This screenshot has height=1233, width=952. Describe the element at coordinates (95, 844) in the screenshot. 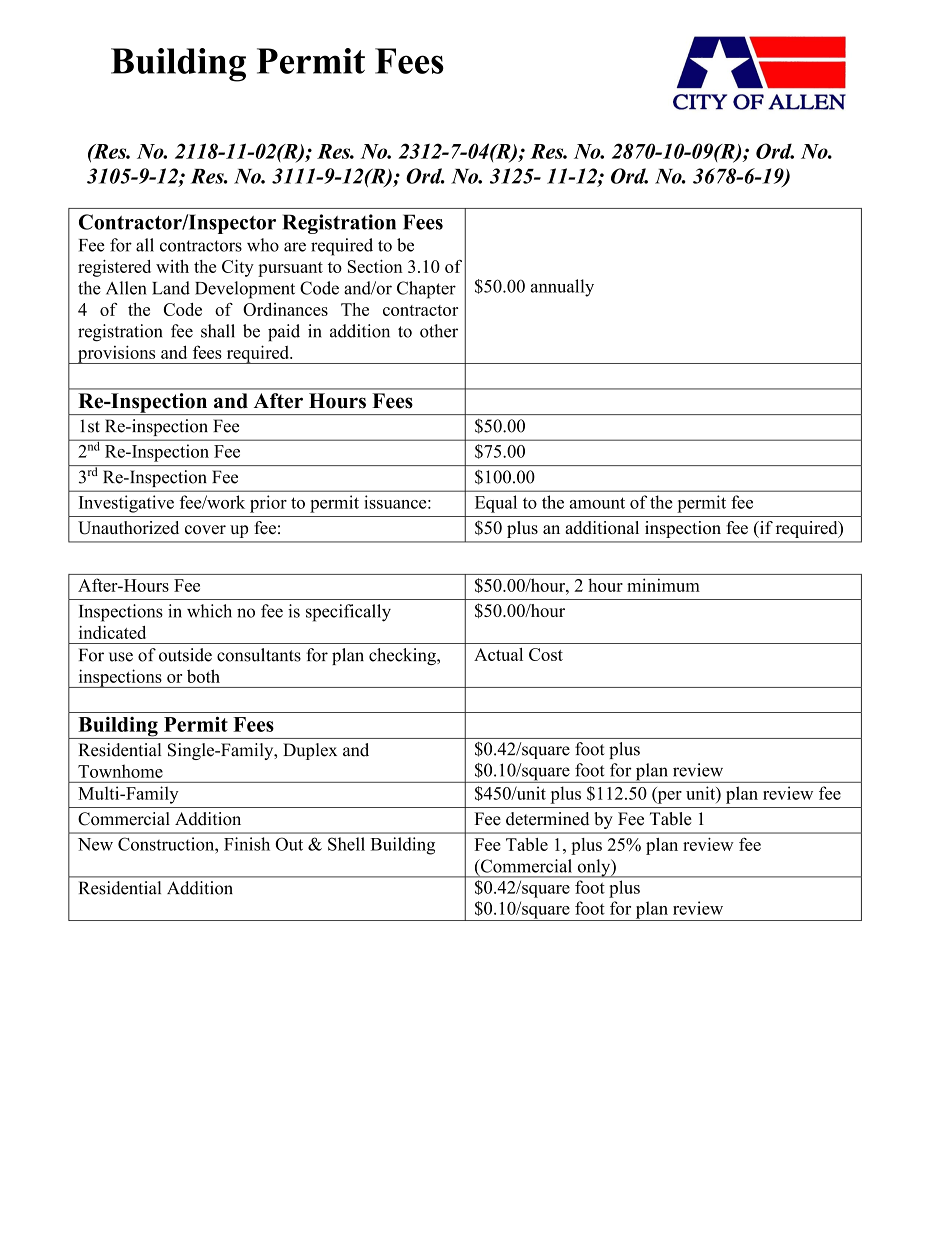

I see `New` at that location.
